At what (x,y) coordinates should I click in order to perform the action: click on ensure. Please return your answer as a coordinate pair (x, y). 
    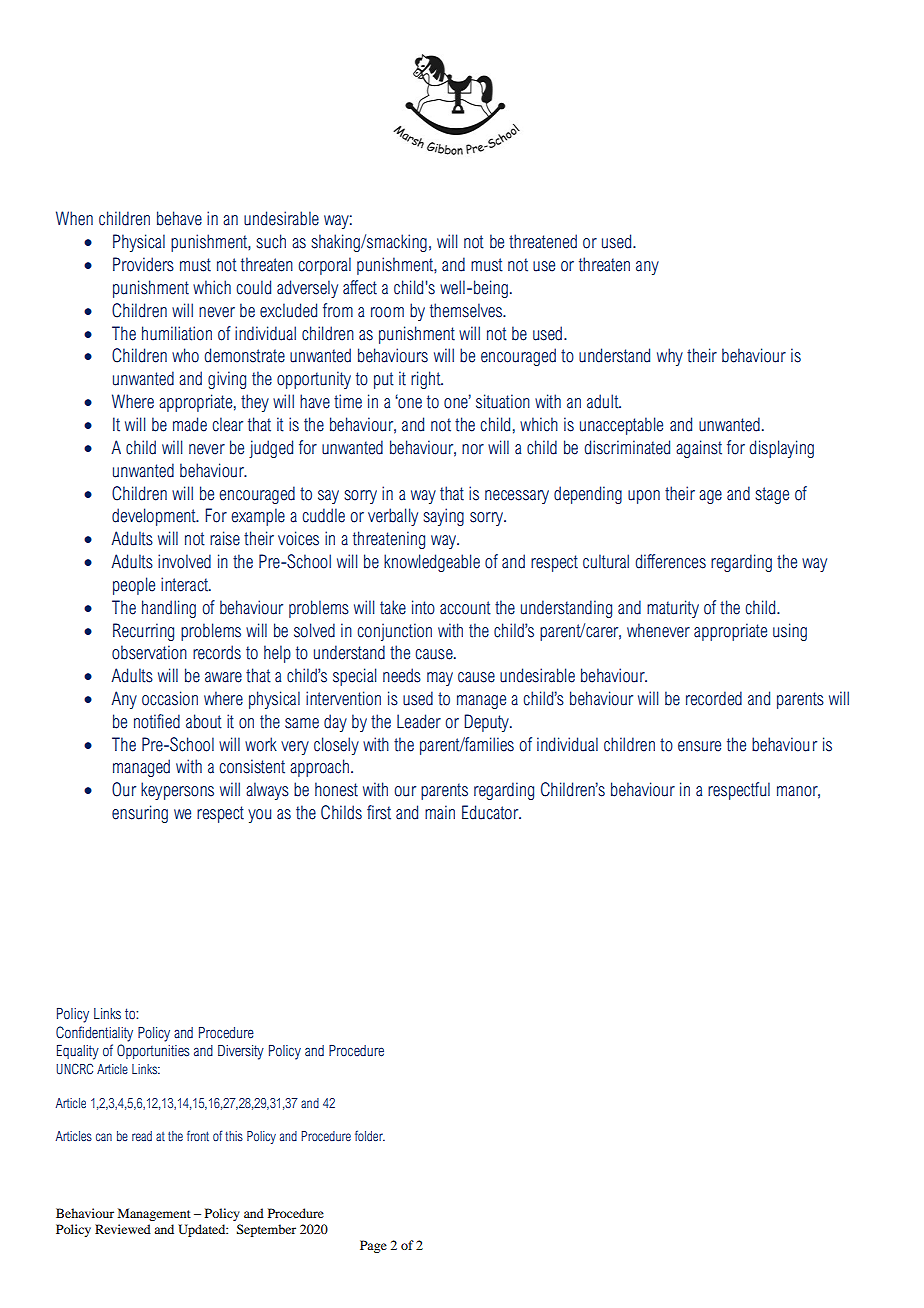
    Looking at the image, I should click on (699, 746).
